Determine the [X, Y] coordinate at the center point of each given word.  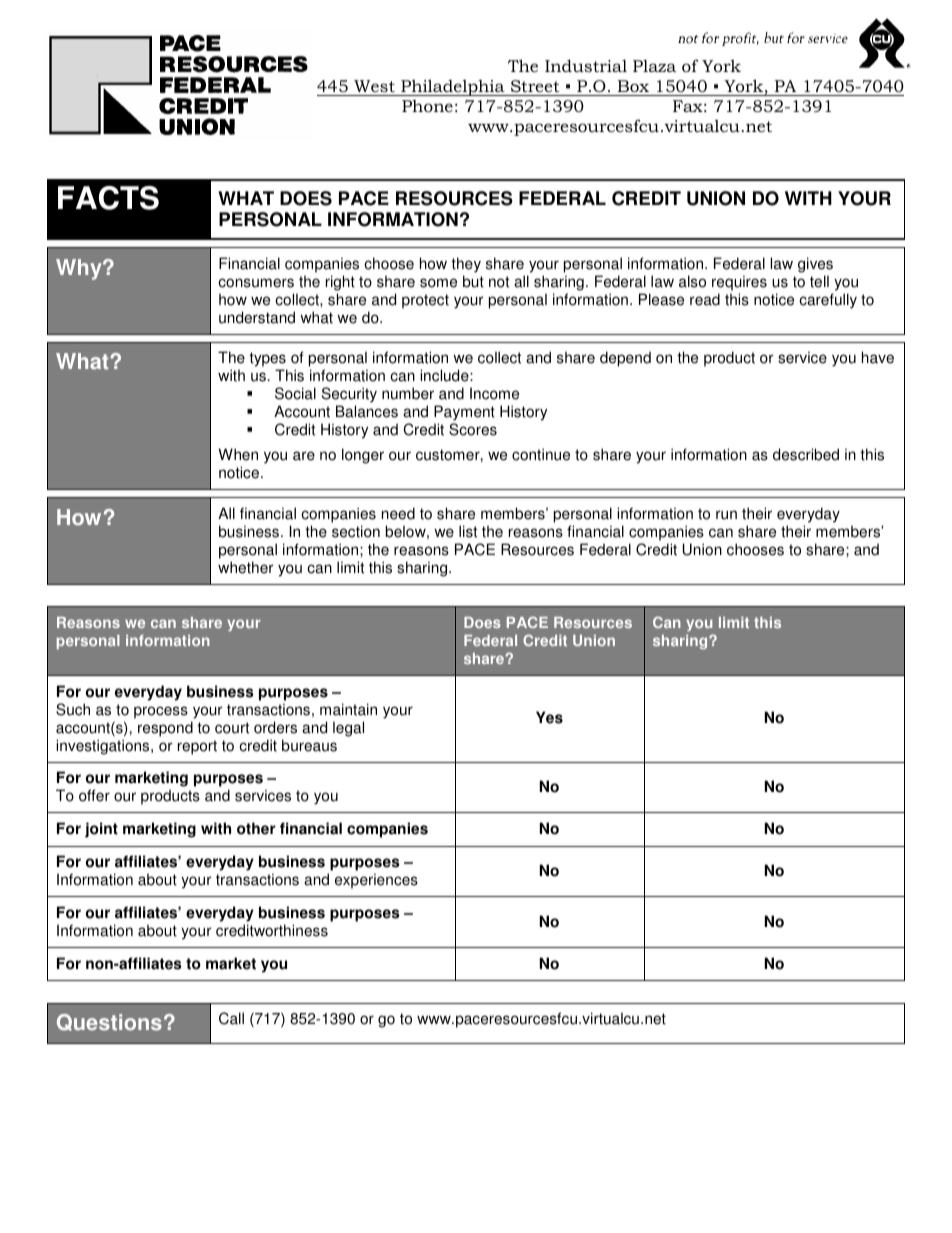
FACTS [108, 198]
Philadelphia [453, 87]
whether [246, 567]
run [726, 515]
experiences [376, 881]
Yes [549, 717]
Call [231, 1018]
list [468, 531]
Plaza [654, 65]
